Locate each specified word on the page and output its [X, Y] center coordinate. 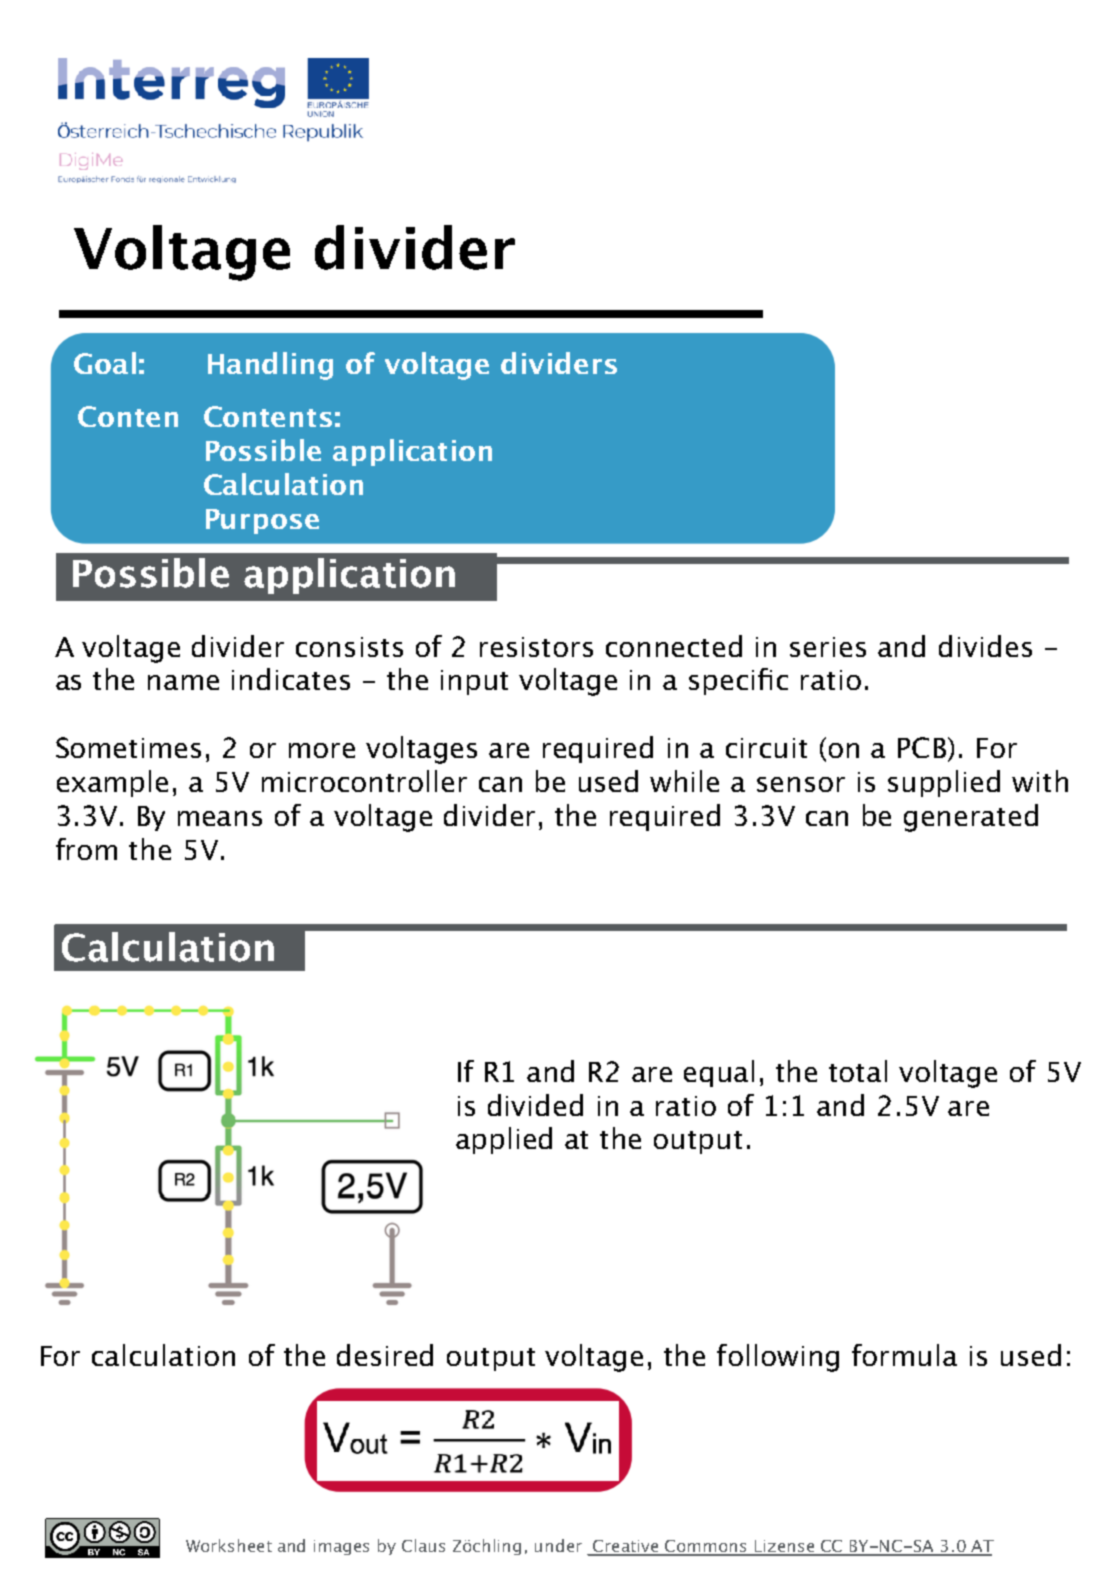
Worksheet [229, 1545]
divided [535, 1105]
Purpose [262, 521]
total [858, 1071]
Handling [270, 366]
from [86, 849]
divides [985, 646]
